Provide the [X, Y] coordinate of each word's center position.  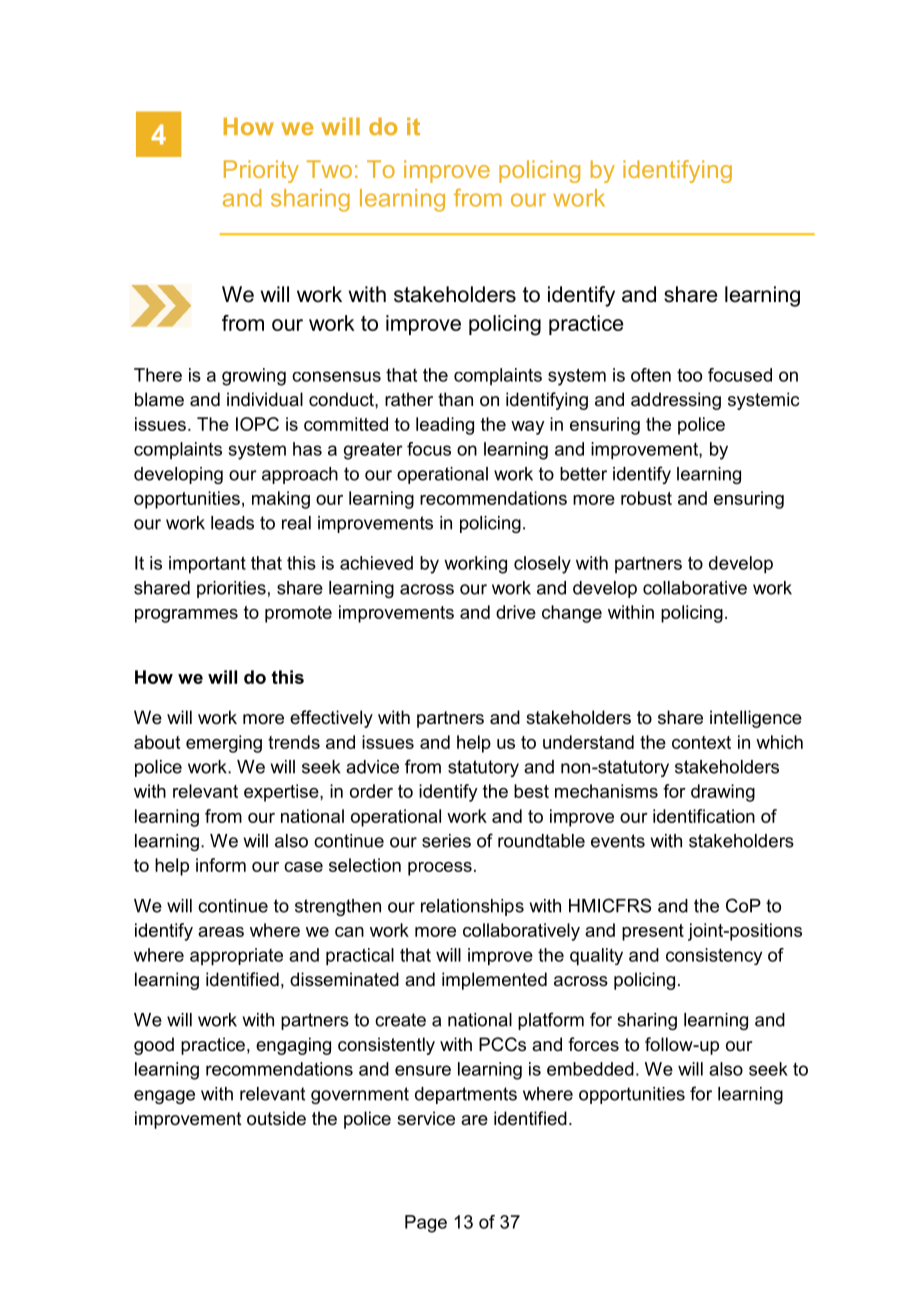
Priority [261, 171]
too [689, 375]
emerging [224, 744]
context [701, 742]
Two [329, 169]
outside [276, 1118]
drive [516, 612]
